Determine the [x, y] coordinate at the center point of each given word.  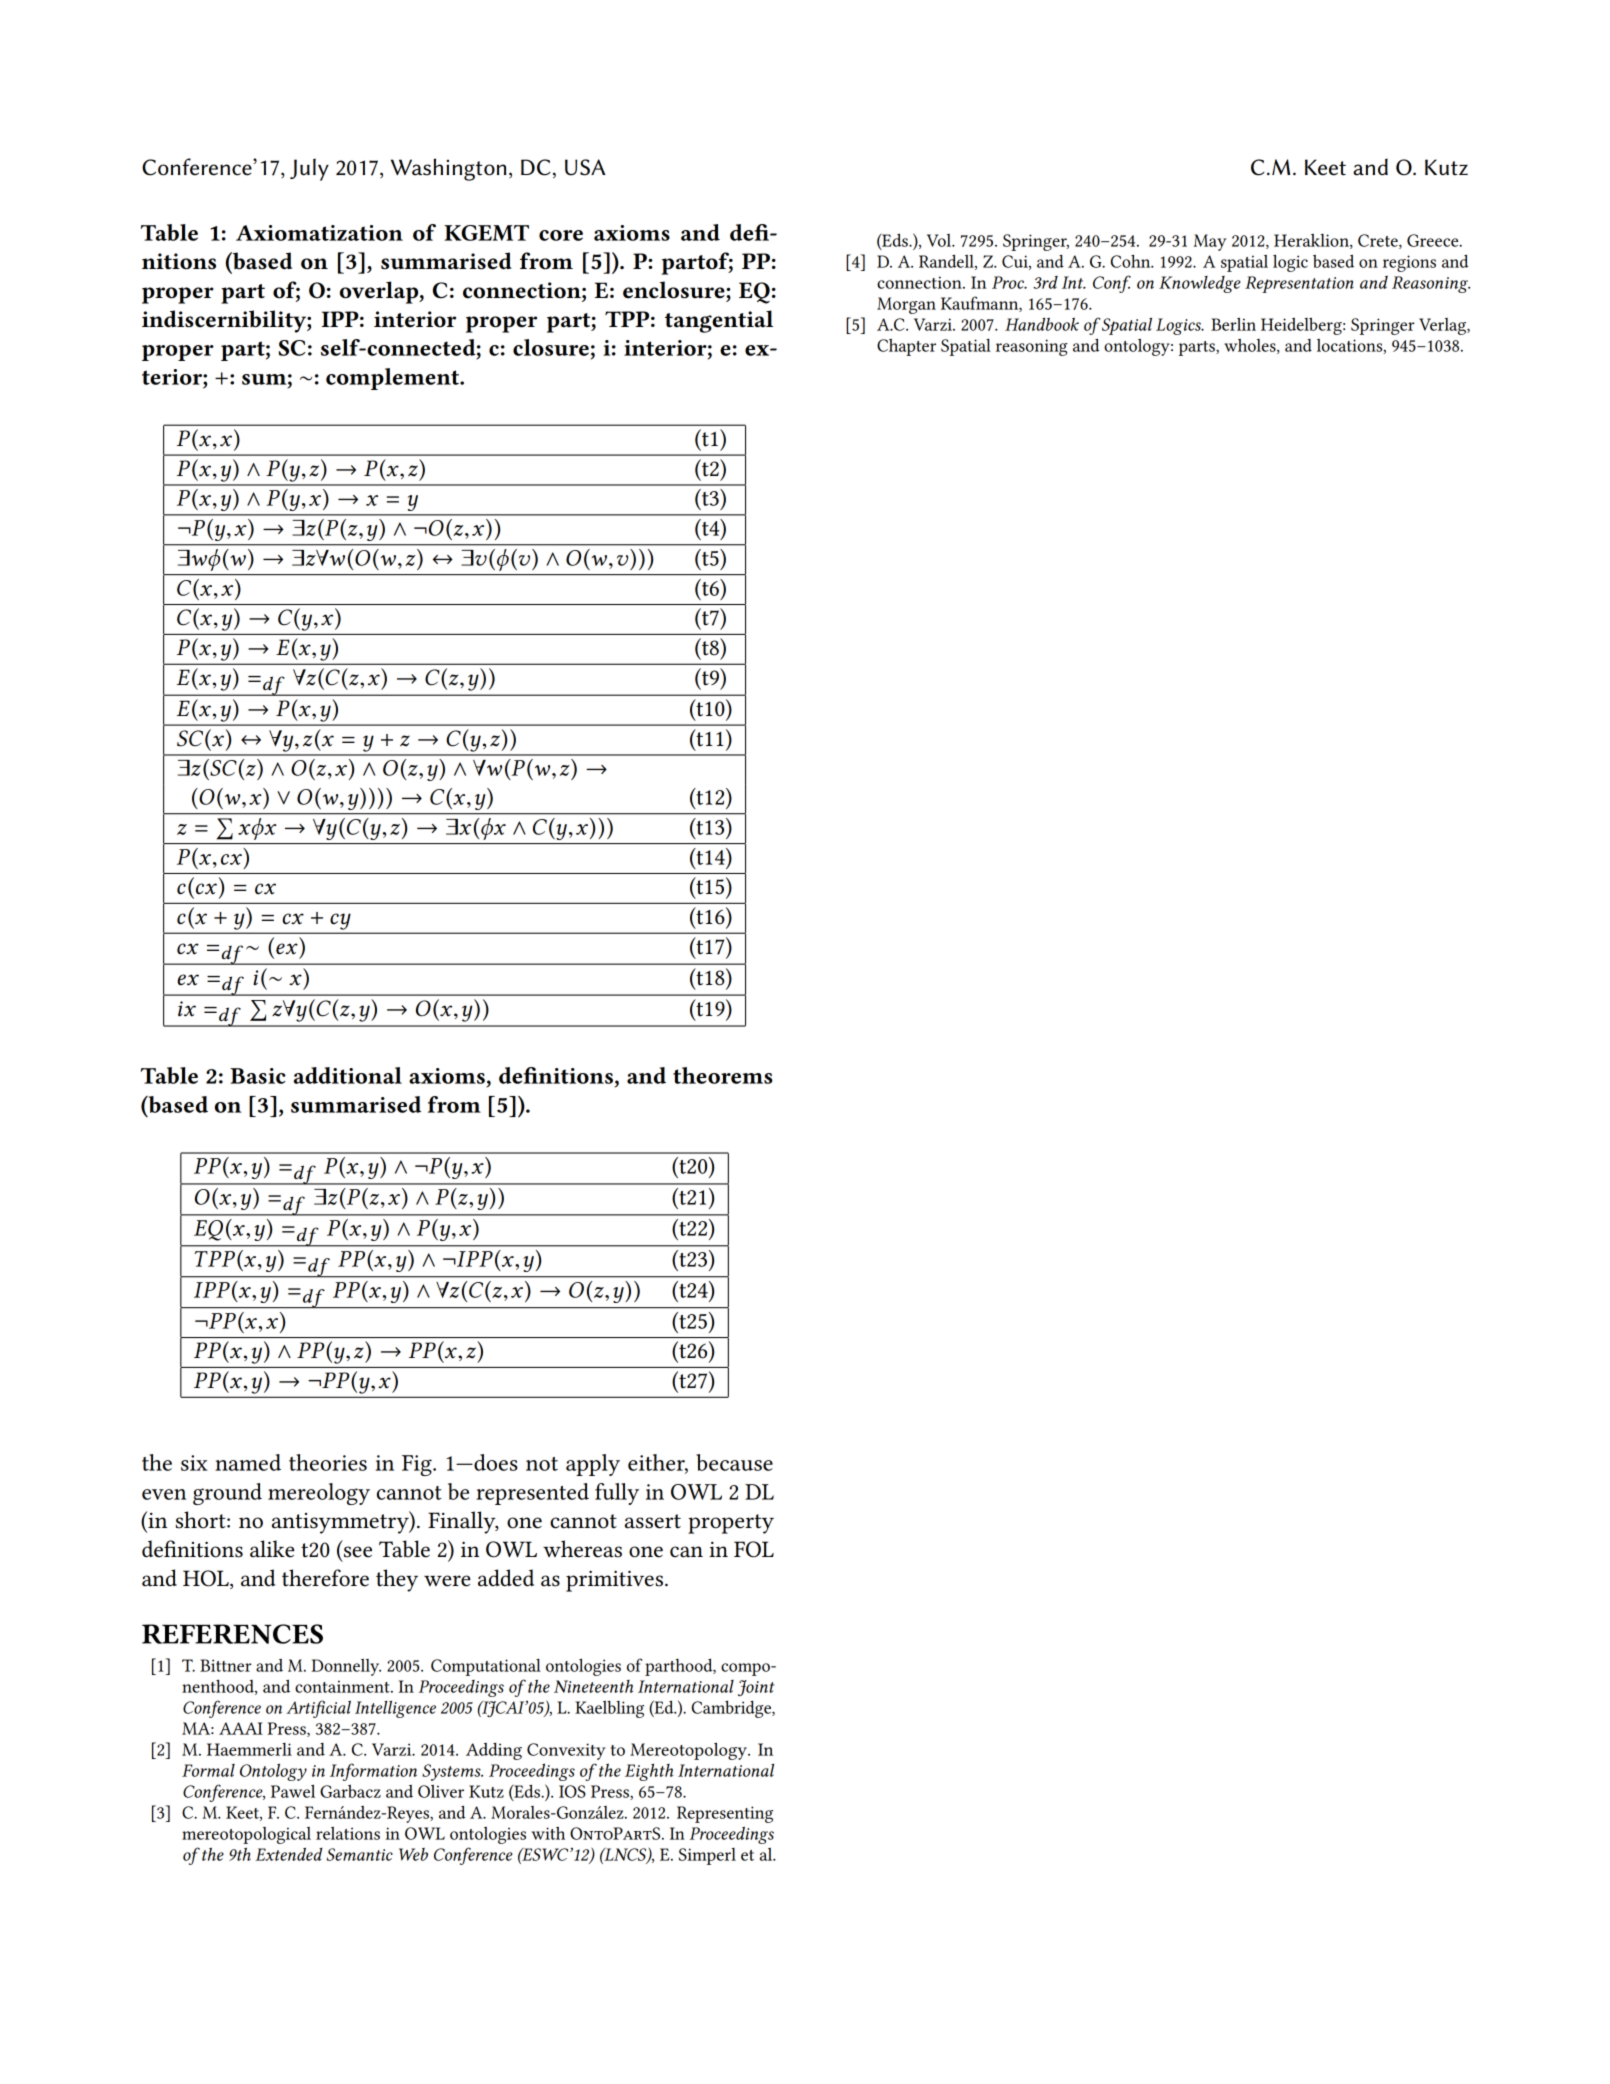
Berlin [1233, 324]
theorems [723, 1075]
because [734, 1462]
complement [394, 379]
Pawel [293, 1791]
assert [653, 1521]
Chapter [906, 347]
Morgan [906, 305]
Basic [258, 1076]
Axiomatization [319, 233]
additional [348, 1075]
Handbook [1042, 324]
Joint [756, 1688]
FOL [754, 1549]
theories [328, 1462]
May [1209, 242]
